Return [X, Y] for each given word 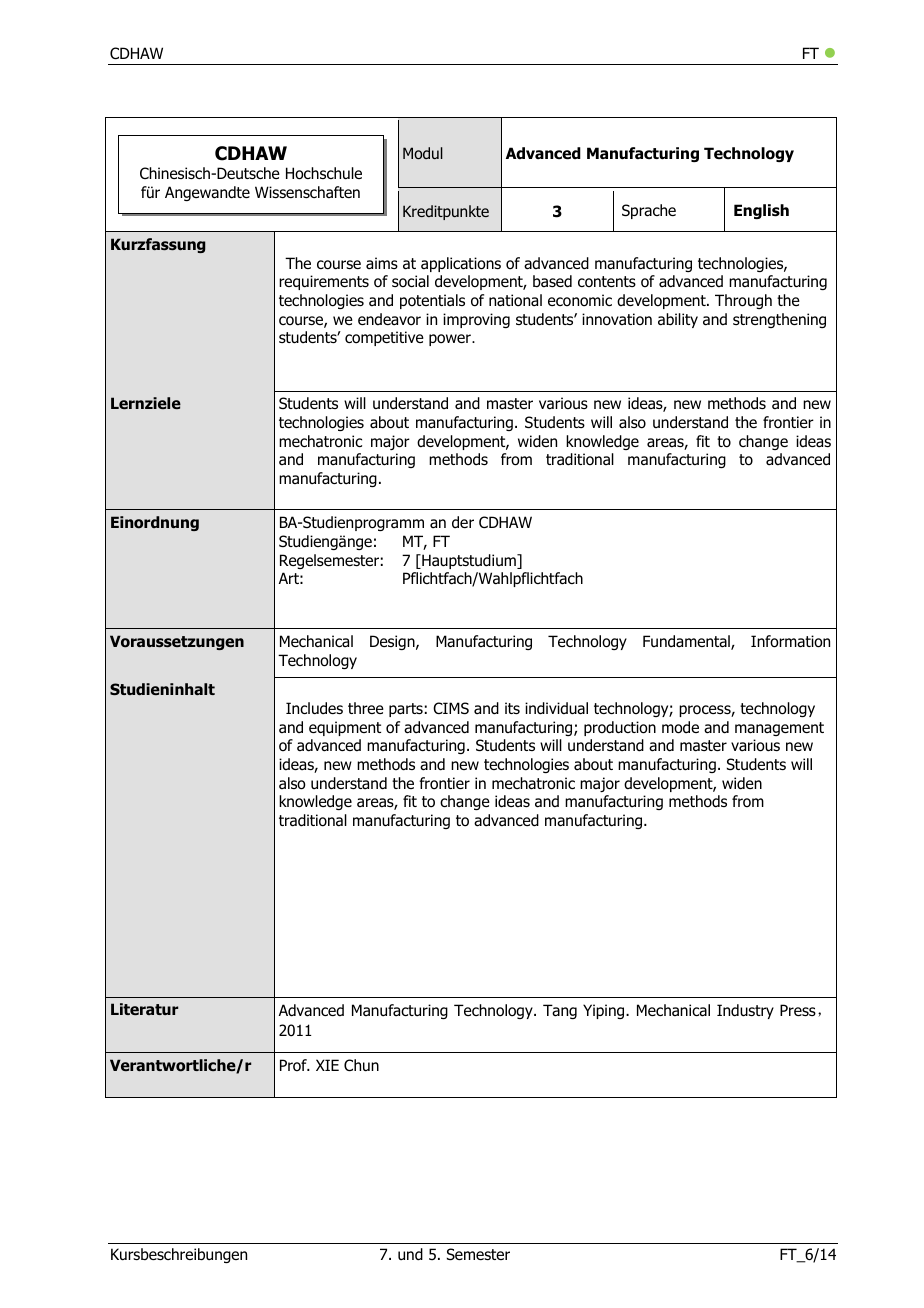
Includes [314, 708]
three [366, 708]
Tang [560, 1011]
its [512, 708]
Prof [294, 1065]
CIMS [451, 708]
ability [678, 320]
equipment [345, 728]
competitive [384, 338]
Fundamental [687, 642]
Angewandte [207, 193]
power [451, 340]
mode [680, 727]
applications [461, 264]
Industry [745, 1011]
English [761, 211]
